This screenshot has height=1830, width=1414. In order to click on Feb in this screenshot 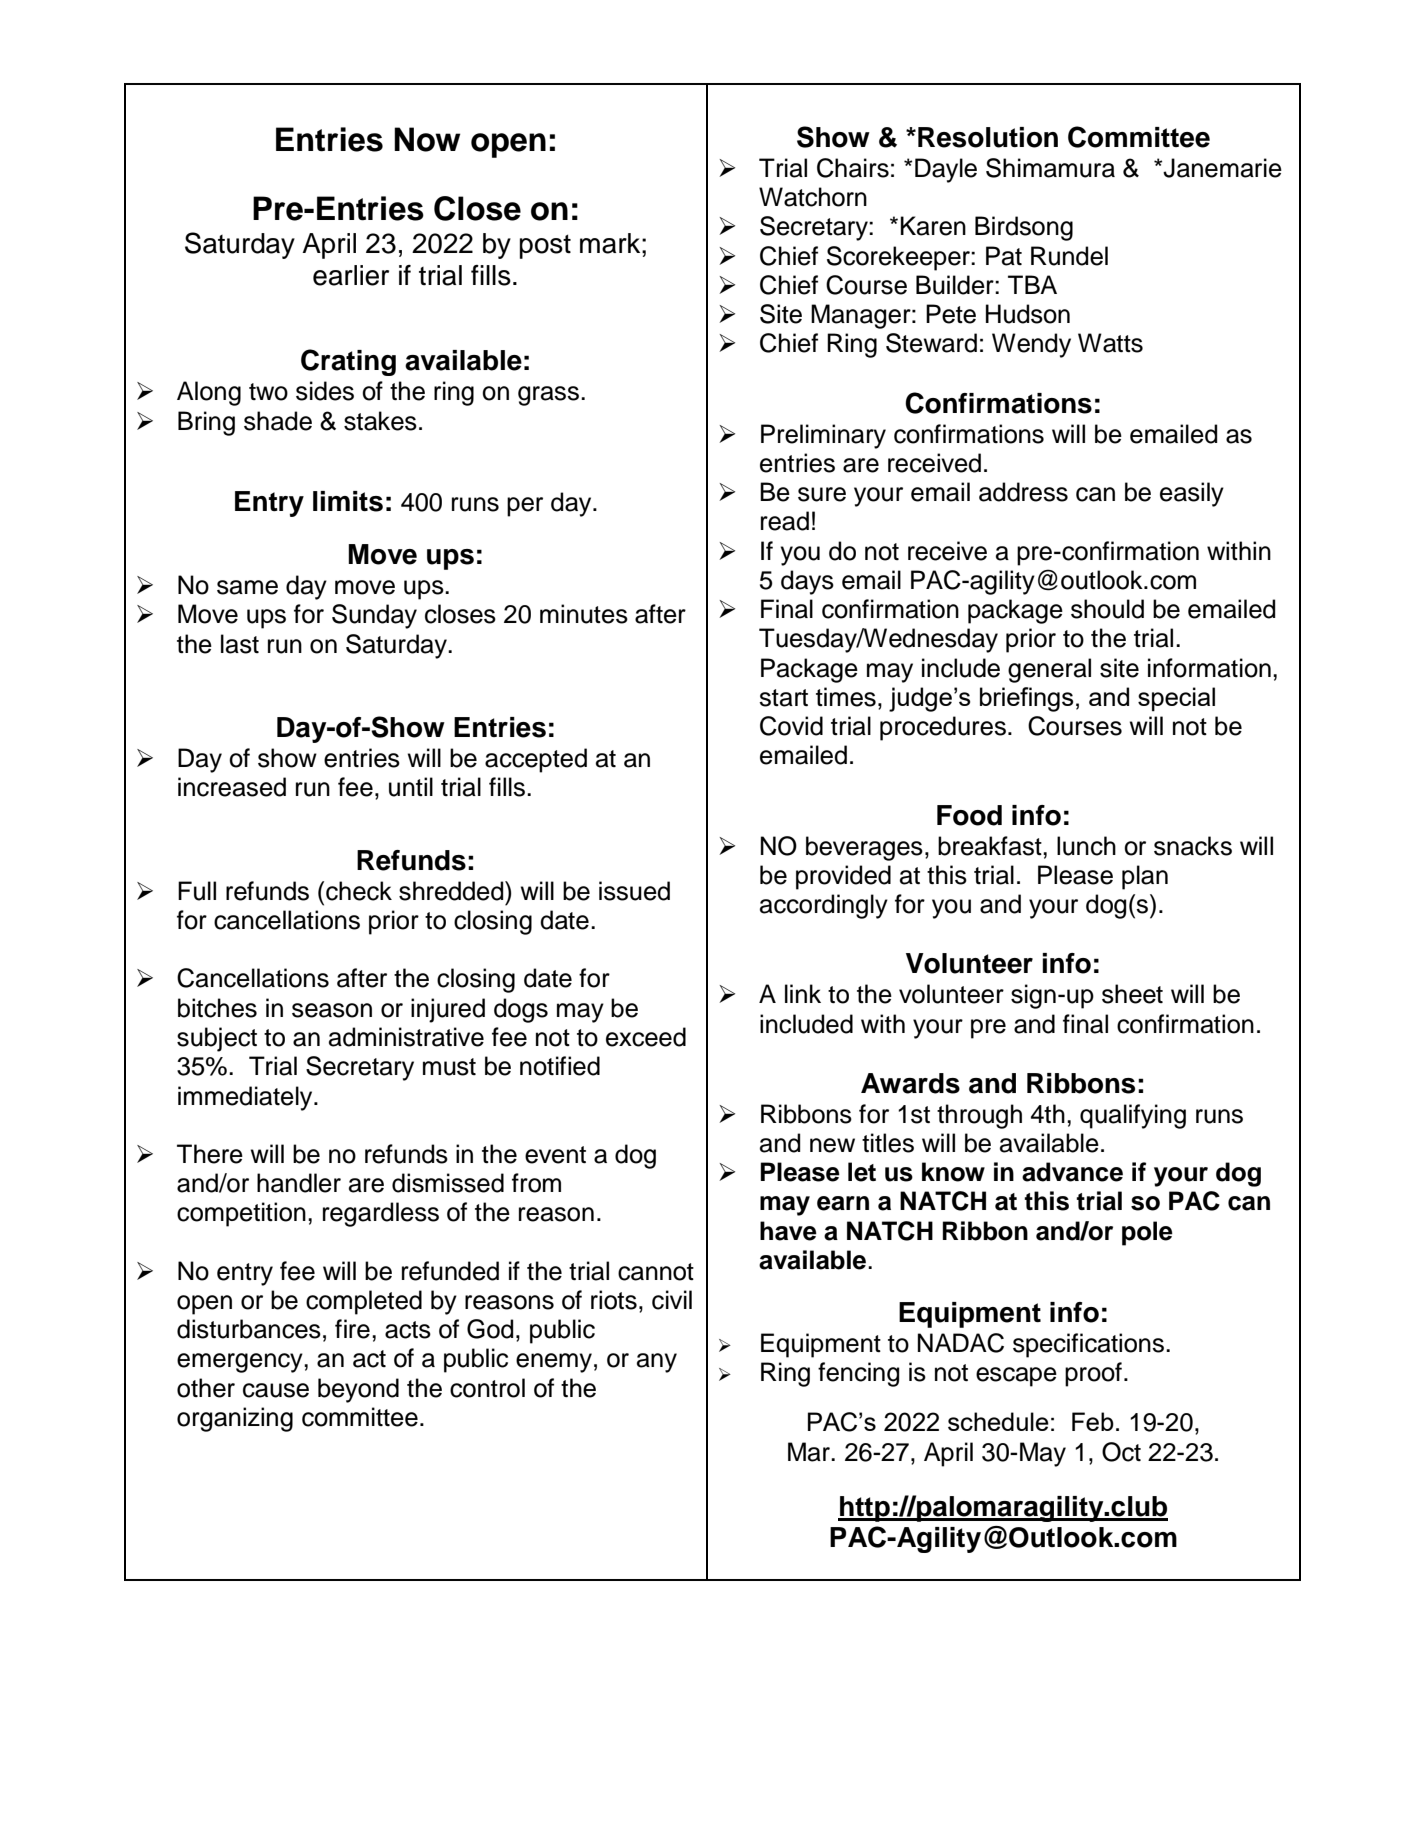, I will do `click(1093, 1421)`.
